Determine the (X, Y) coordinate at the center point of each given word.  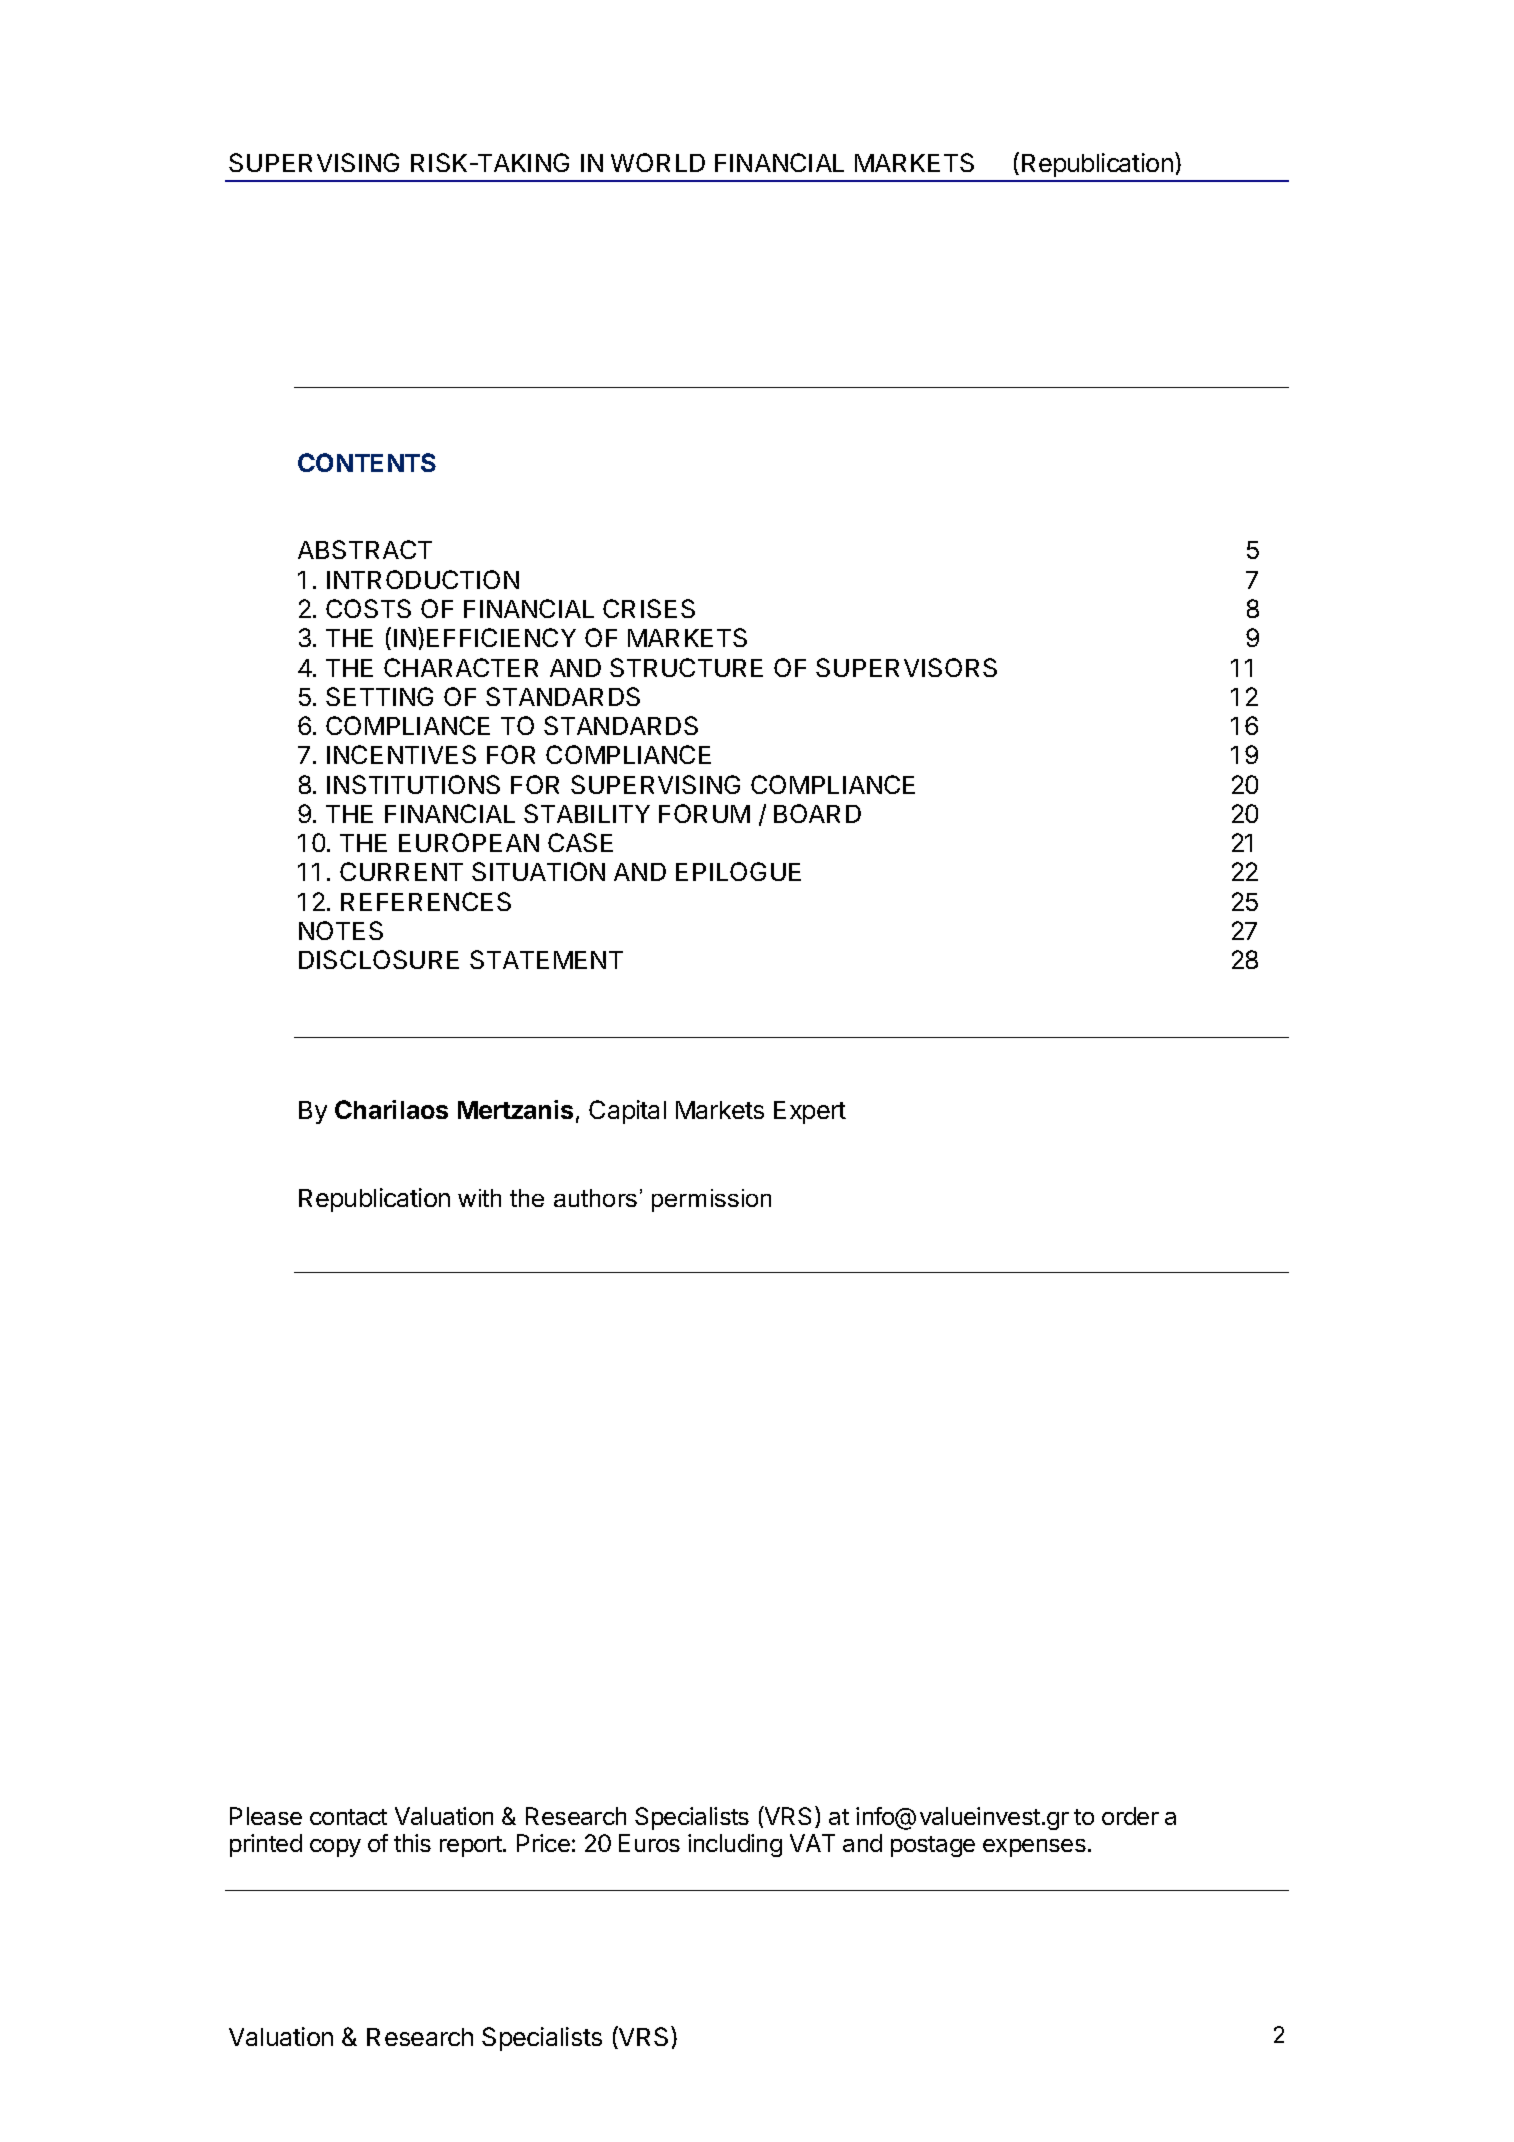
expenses (1034, 1848)
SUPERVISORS (906, 667)
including (735, 1845)
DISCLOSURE (379, 959)
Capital (627, 1112)
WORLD (658, 162)
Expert (810, 1112)
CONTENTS (367, 462)
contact (348, 1817)
